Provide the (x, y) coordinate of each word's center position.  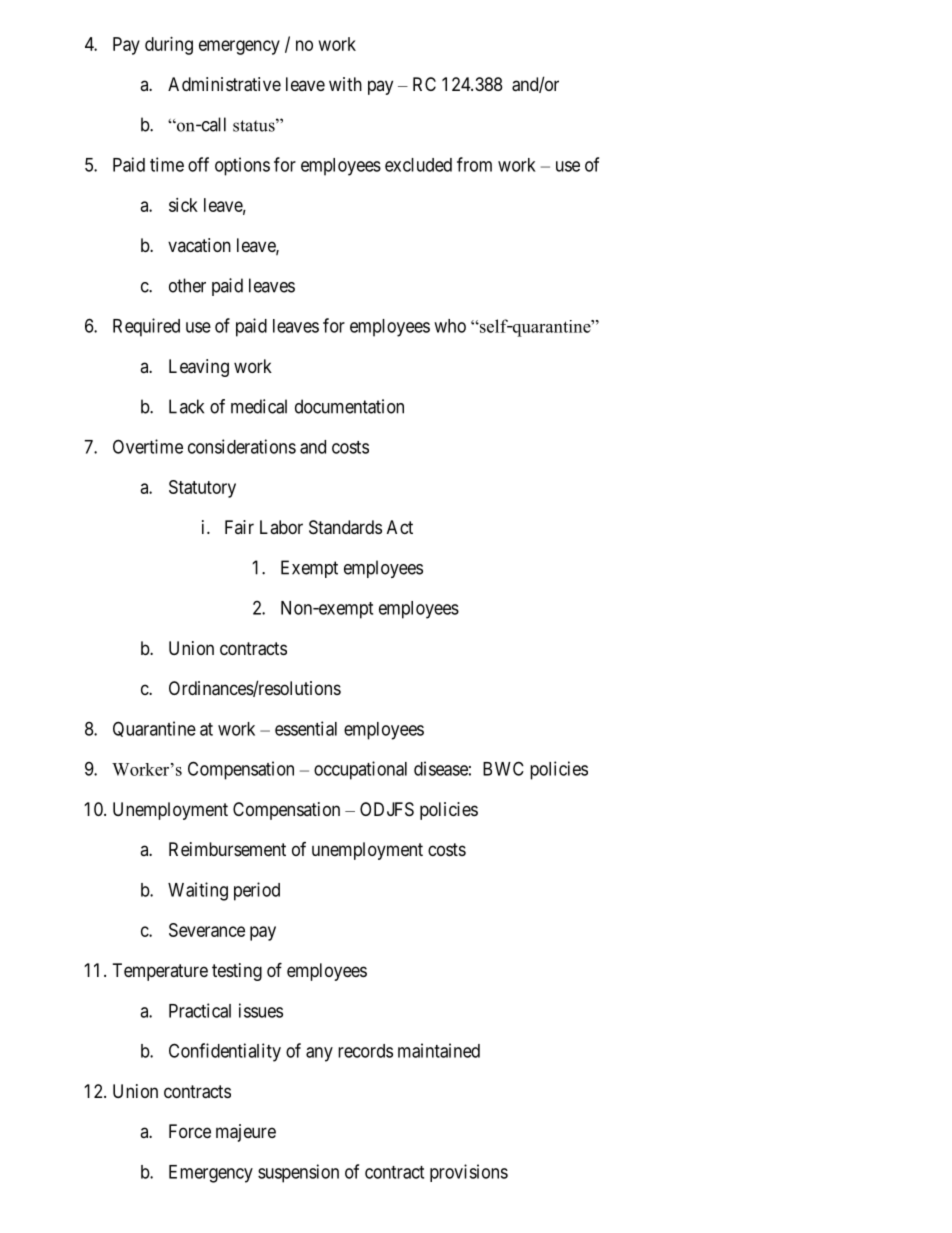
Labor (281, 527)
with (345, 84)
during (169, 46)
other (187, 285)
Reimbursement (227, 849)
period (257, 891)
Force (190, 1131)
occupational (360, 770)
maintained (439, 1050)
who (450, 326)
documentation (349, 406)
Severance (207, 930)
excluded (418, 165)
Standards (345, 527)
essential (306, 728)
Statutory (202, 489)
